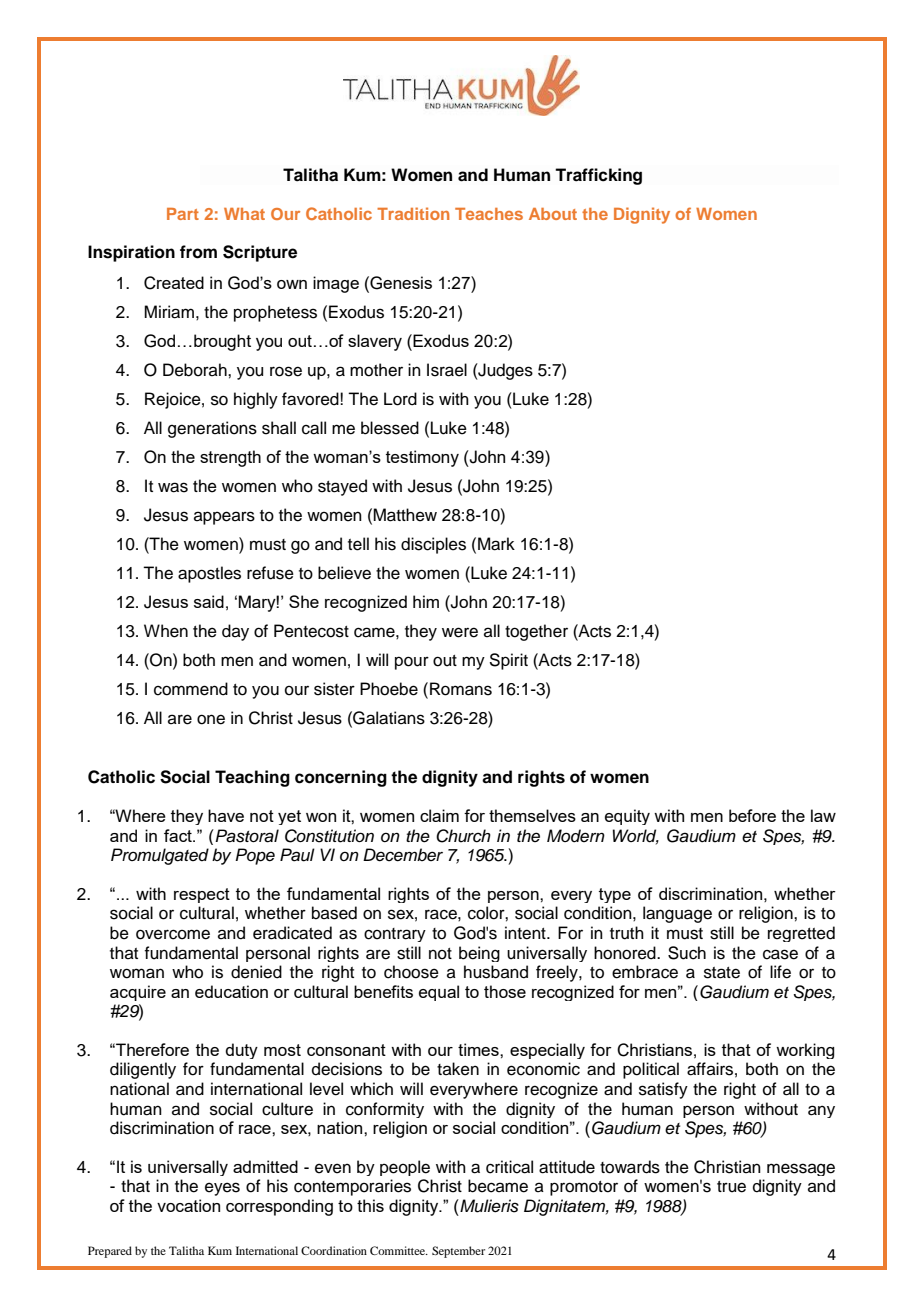 The height and width of the document is (1307, 924). I want to click on Part, so click(183, 214).
